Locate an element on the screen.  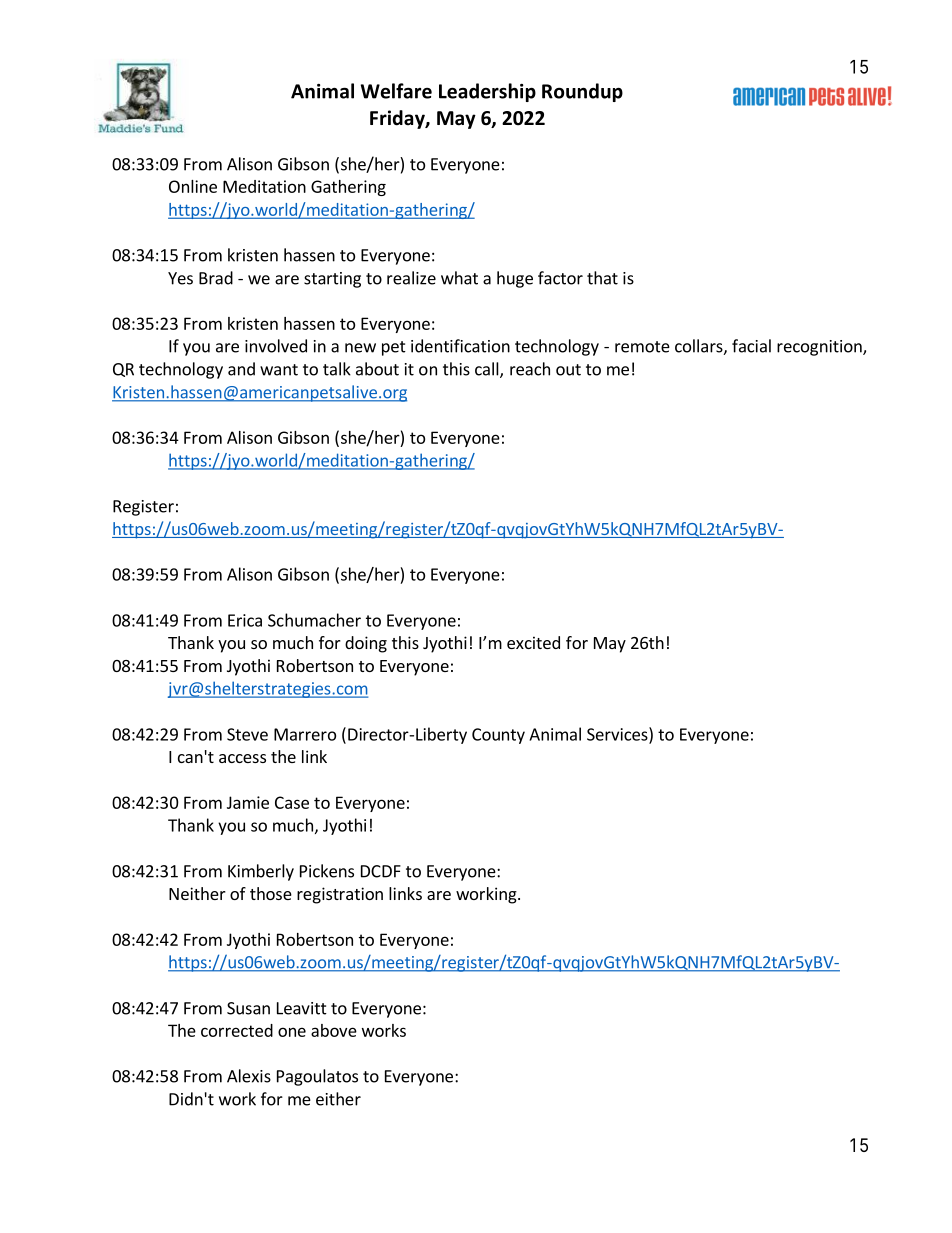
Leadership is located at coordinates (487, 92).
